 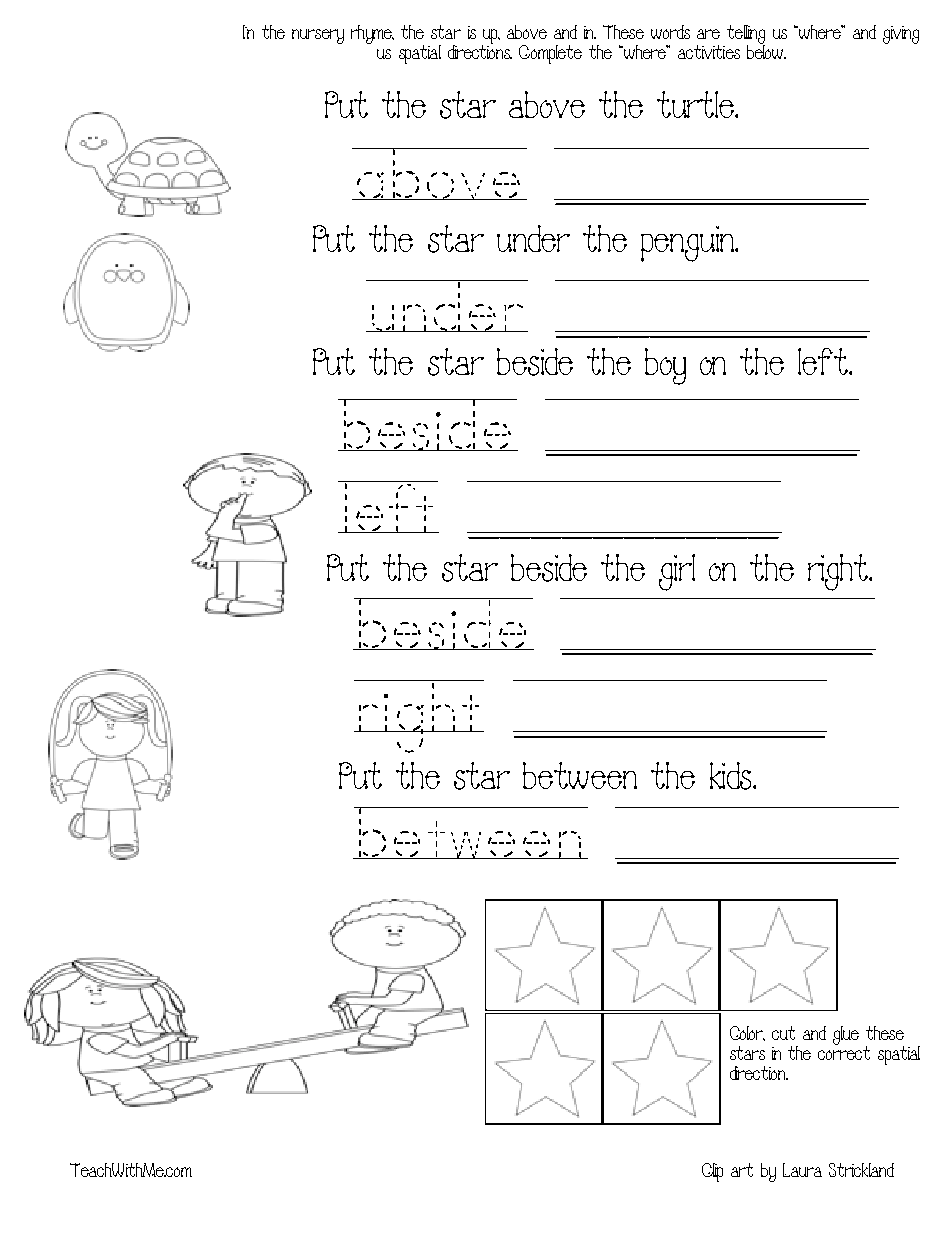 What do you see at coordinates (712, 1172) in the image?
I see `Clip` at bounding box center [712, 1172].
